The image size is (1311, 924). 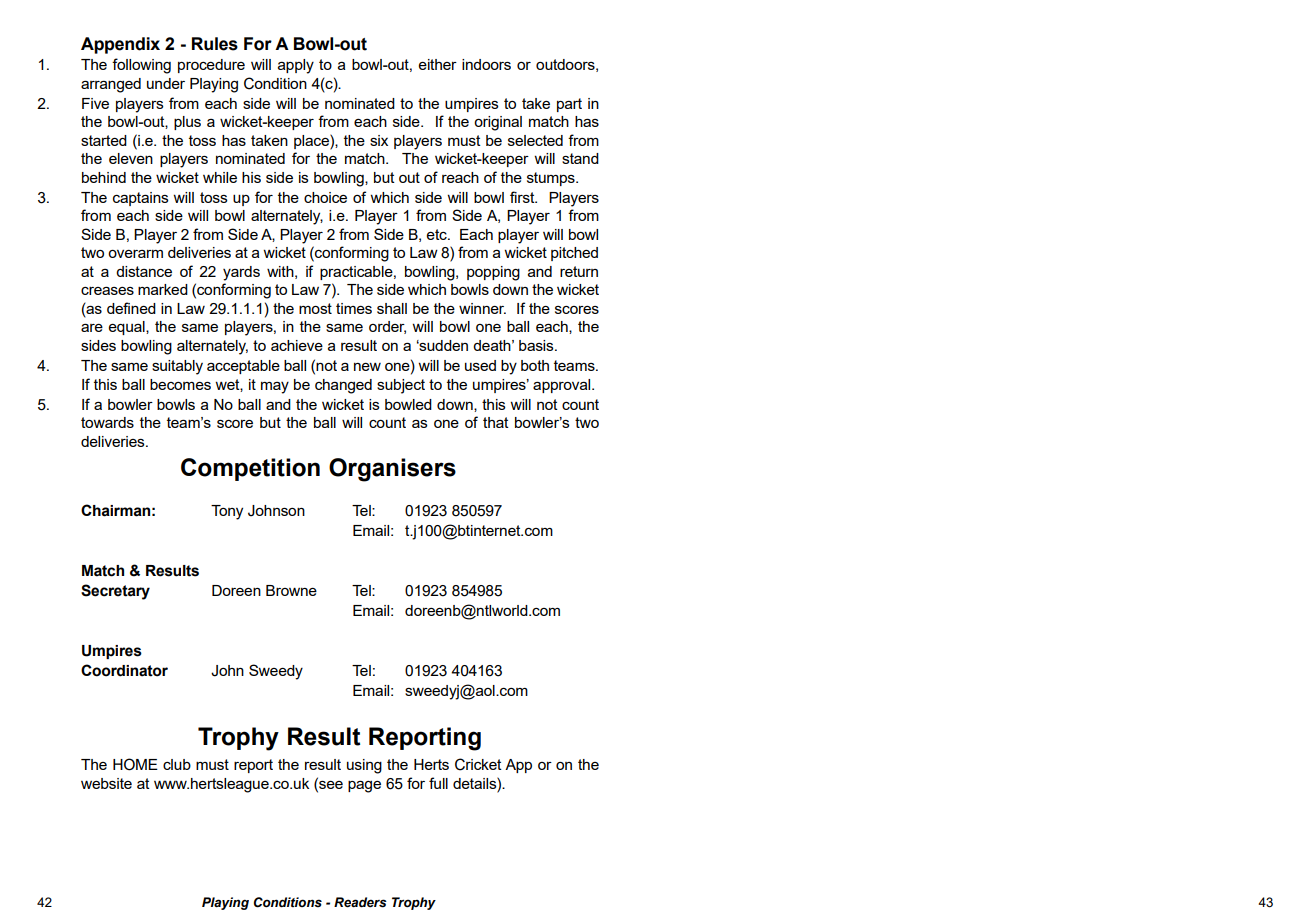 I want to click on full, so click(x=438, y=783).
